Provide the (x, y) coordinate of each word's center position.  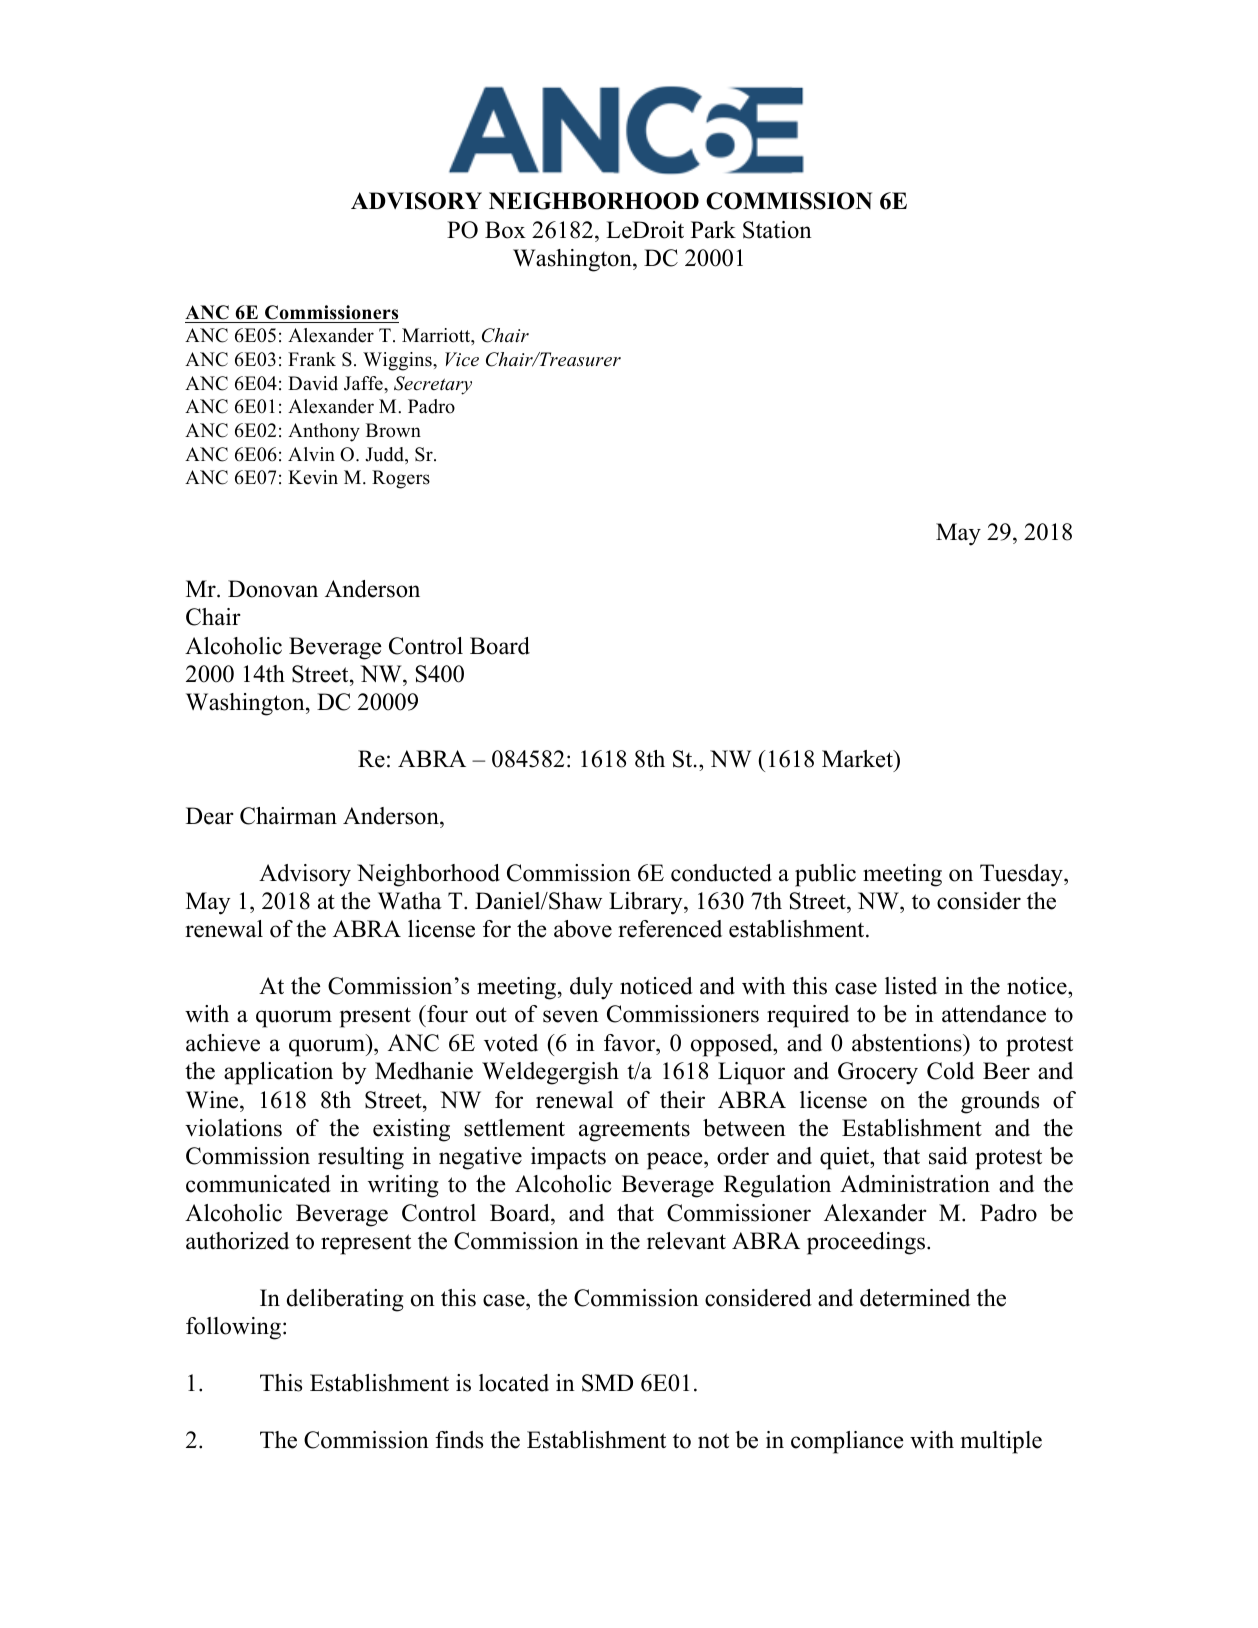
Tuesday (1022, 875)
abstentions (908, 1043)
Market (858, 759)
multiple (1001, 1442)
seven (571, 1016)
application (278, 1073)
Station (777, 230)
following (233, 1328)
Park (713, 230)
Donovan (273, 589)
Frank (312, 359)
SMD (607, 1383)
